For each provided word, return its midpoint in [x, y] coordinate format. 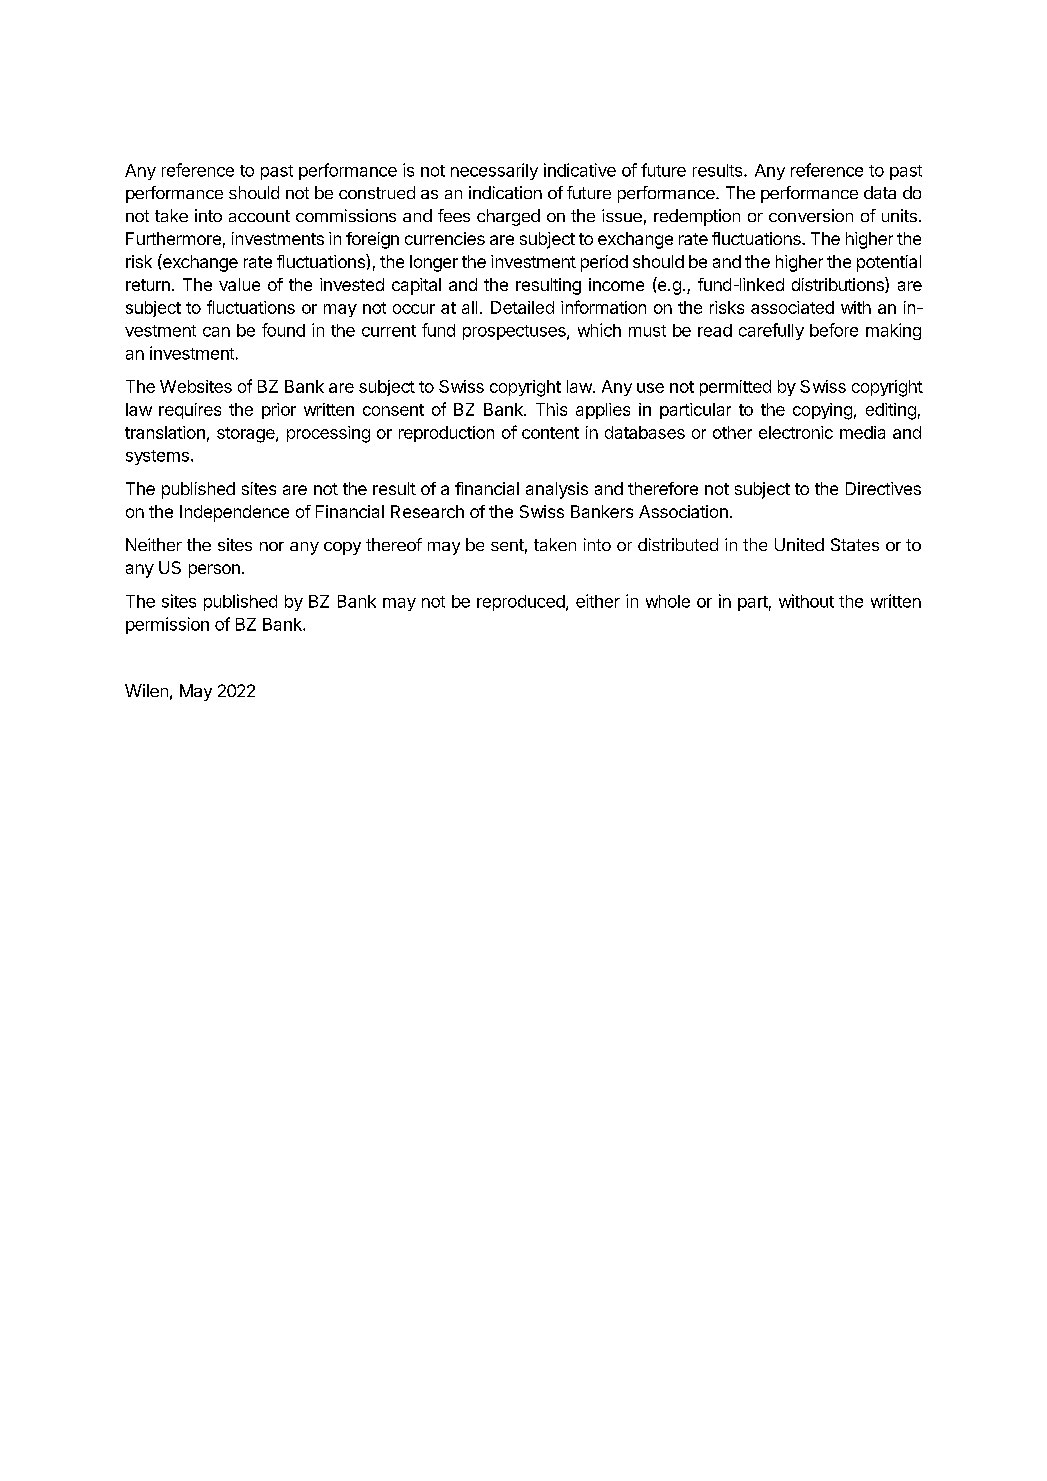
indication [505, 192]
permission [167, 625]
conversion [811, 215]
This [551, 409]
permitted [735, 388]
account [259, 216]
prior [279, 411]
